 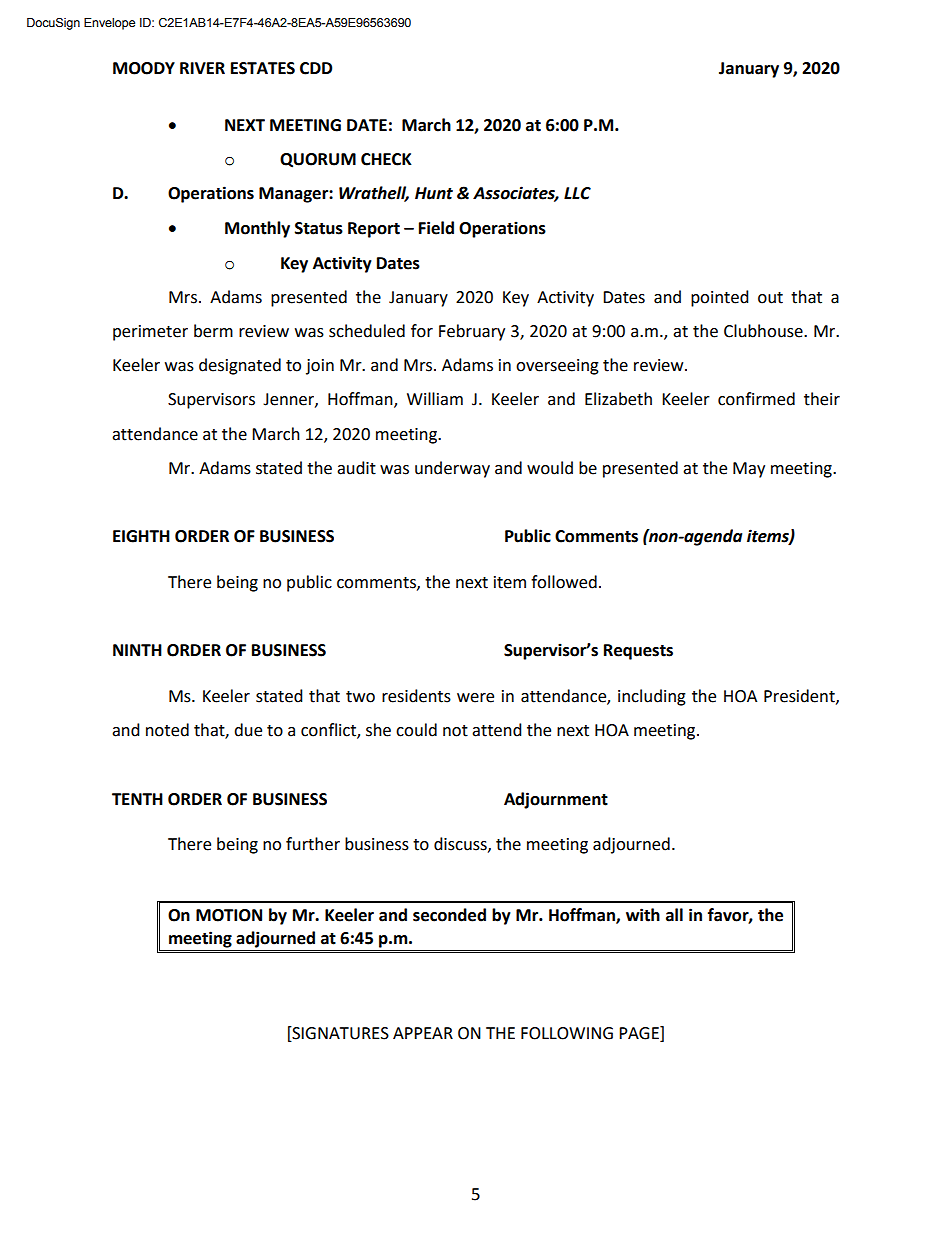 What do you see at coordinates (248, 730) in the image?
I see `due` at bounding box center [248, 730].
